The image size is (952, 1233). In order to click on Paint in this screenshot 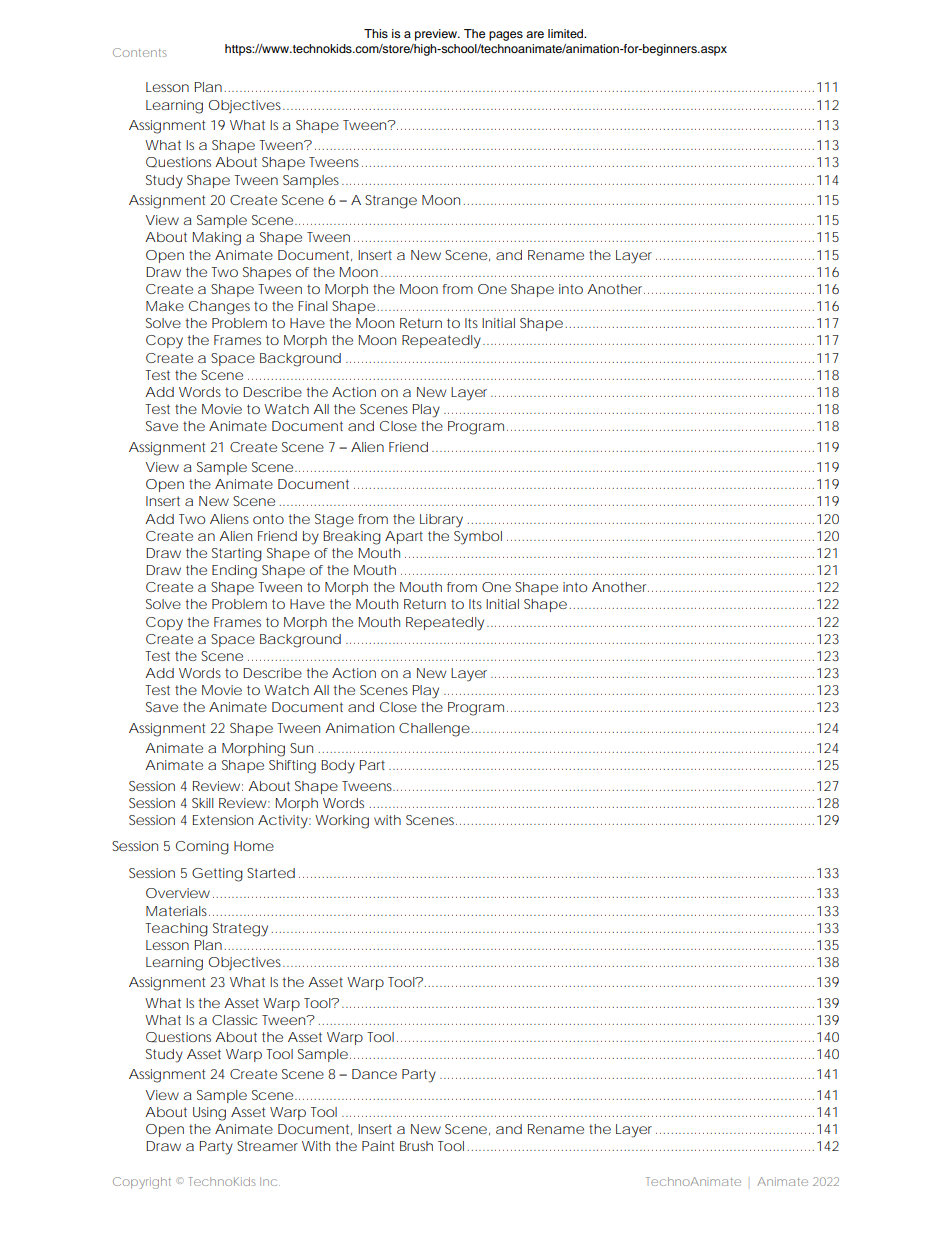, I will do `click(378, 1146)`.
